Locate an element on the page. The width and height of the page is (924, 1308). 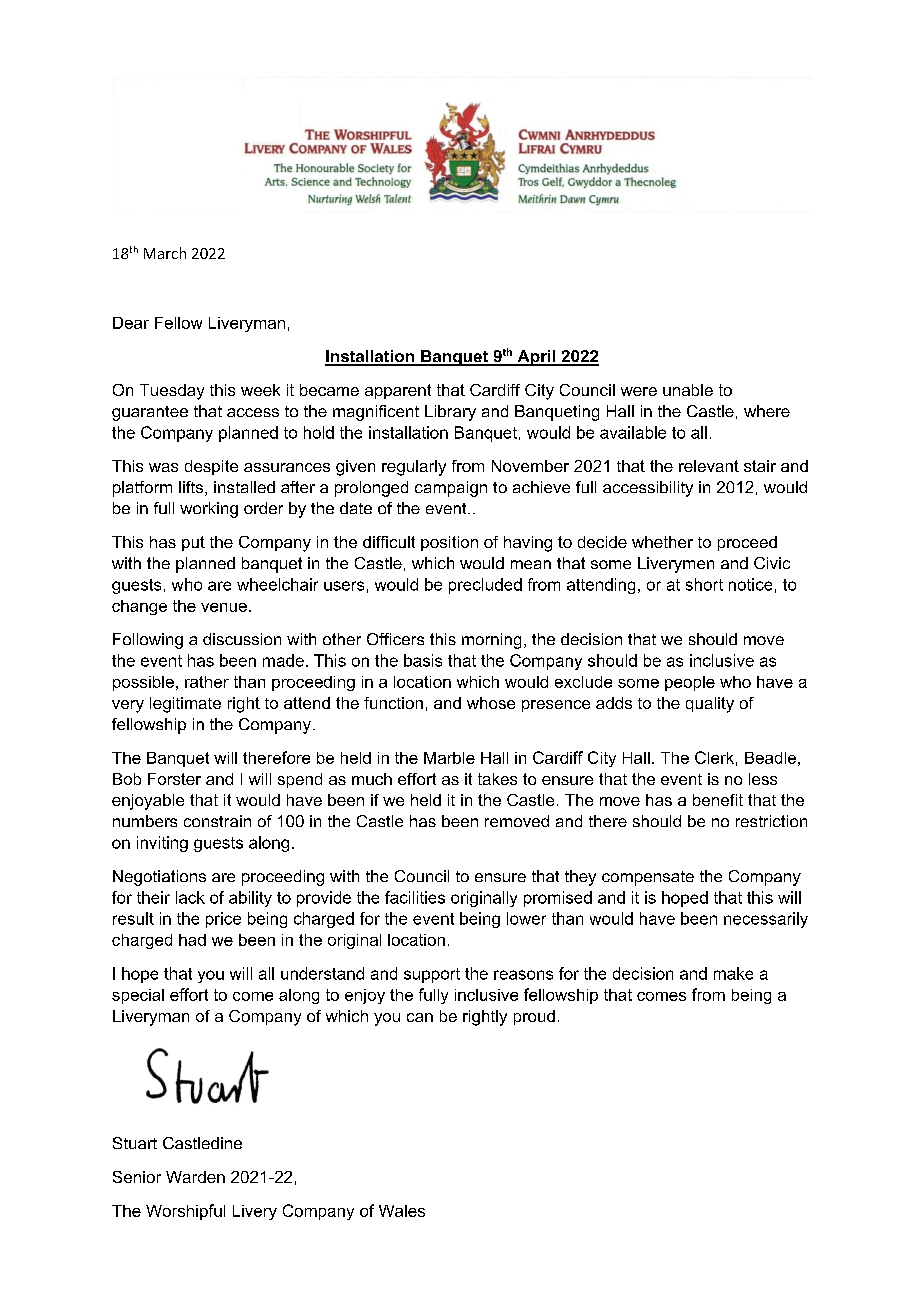
unable is located at coordinates (688, 390).
